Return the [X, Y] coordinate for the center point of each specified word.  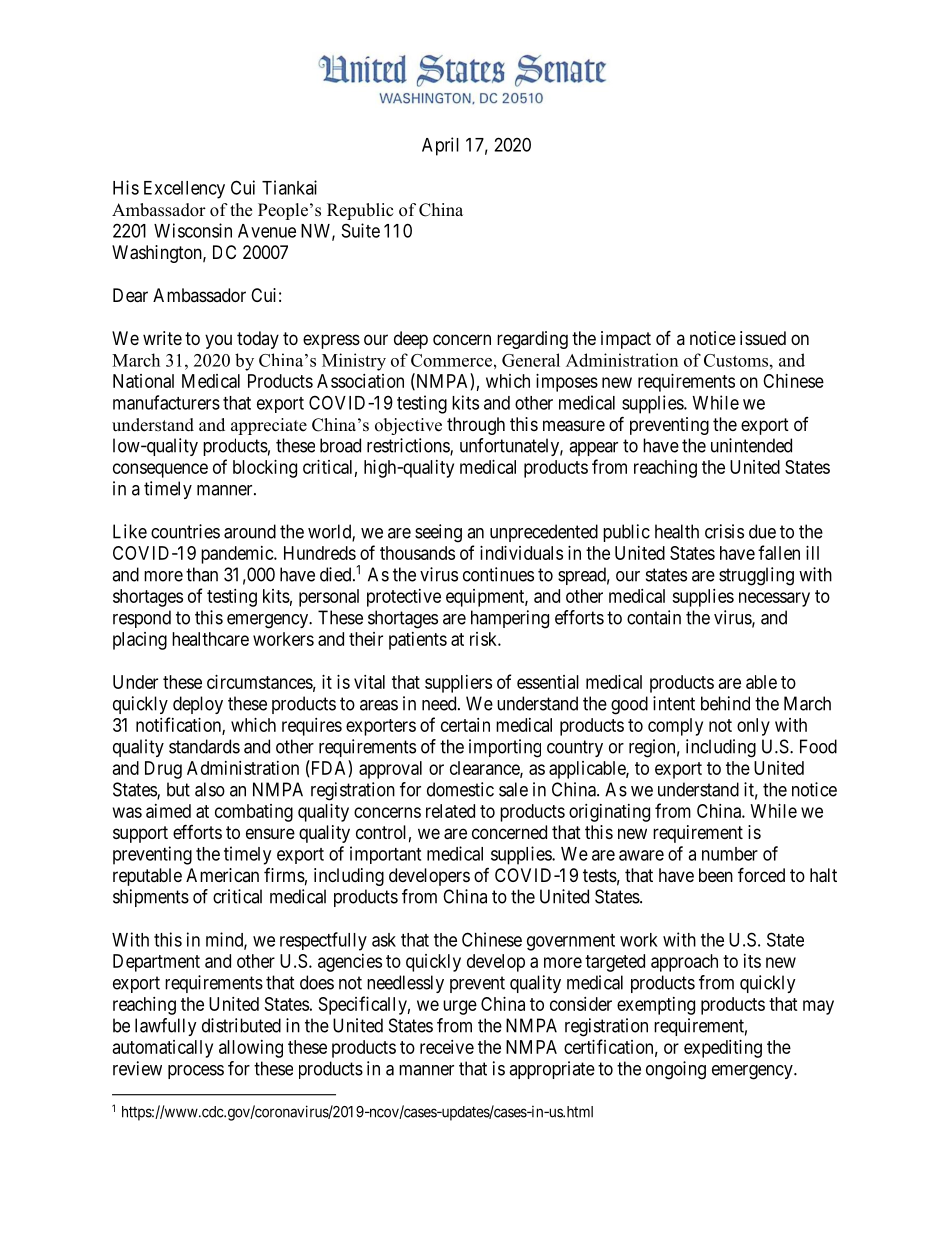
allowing [251, 1049]
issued [763, 338]
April [440, 146]
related [450, 811]
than [202, 574]
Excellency [184, 190]
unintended [751, 445]
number [730, 854]
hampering [510, 619]
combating [254, 813]
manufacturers [166, 402]
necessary [774, 599]
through [476, 426]
